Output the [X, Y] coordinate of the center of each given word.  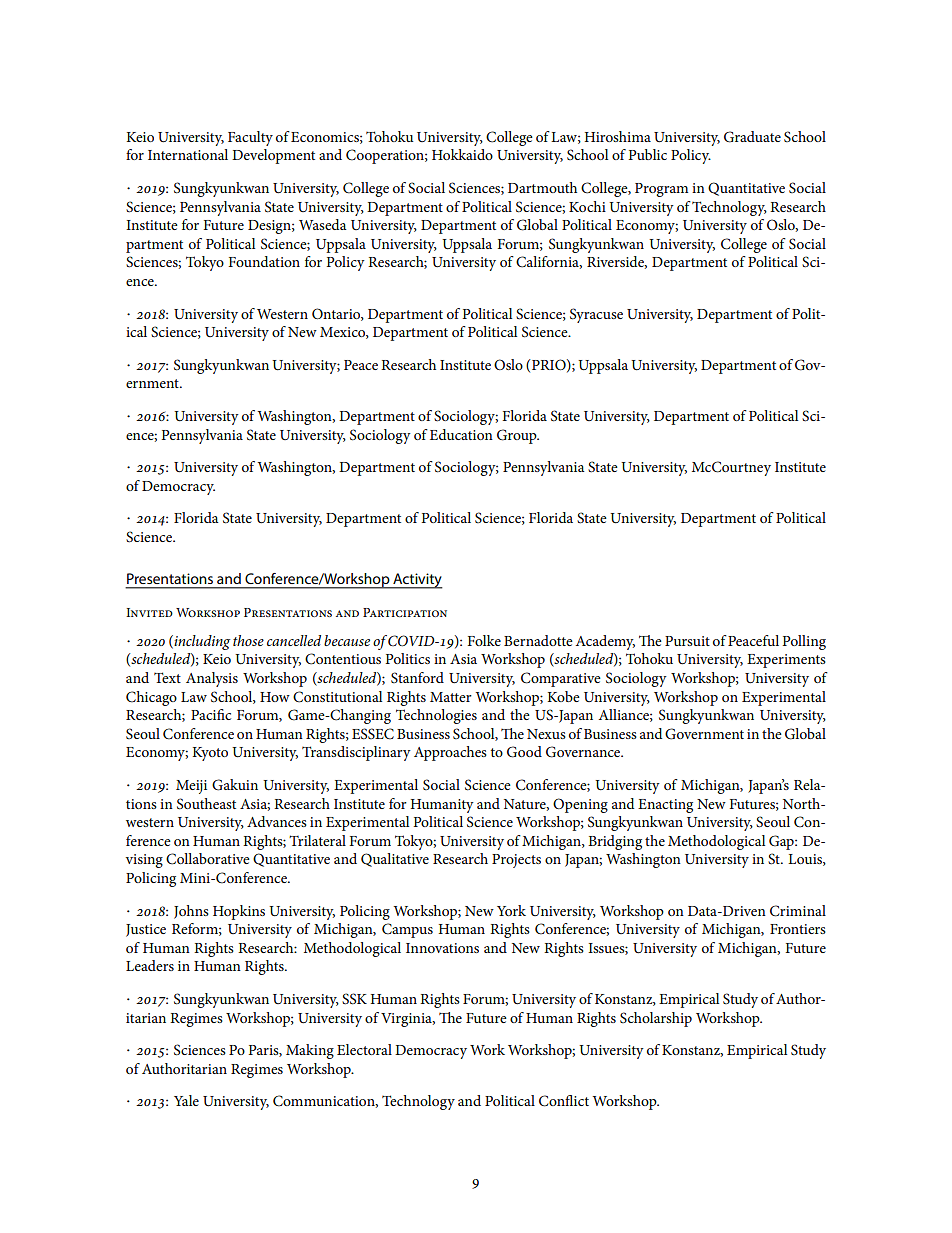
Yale [186, 1100]
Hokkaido [462, 154]
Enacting [665, 806]
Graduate [752, 137]
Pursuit [687, 641]
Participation [405, 612]
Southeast [206, 804]
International [188, 154]
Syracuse [596, 315]
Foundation [264, 261]
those [248, 640]
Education [461, 434]
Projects [516, 861]
